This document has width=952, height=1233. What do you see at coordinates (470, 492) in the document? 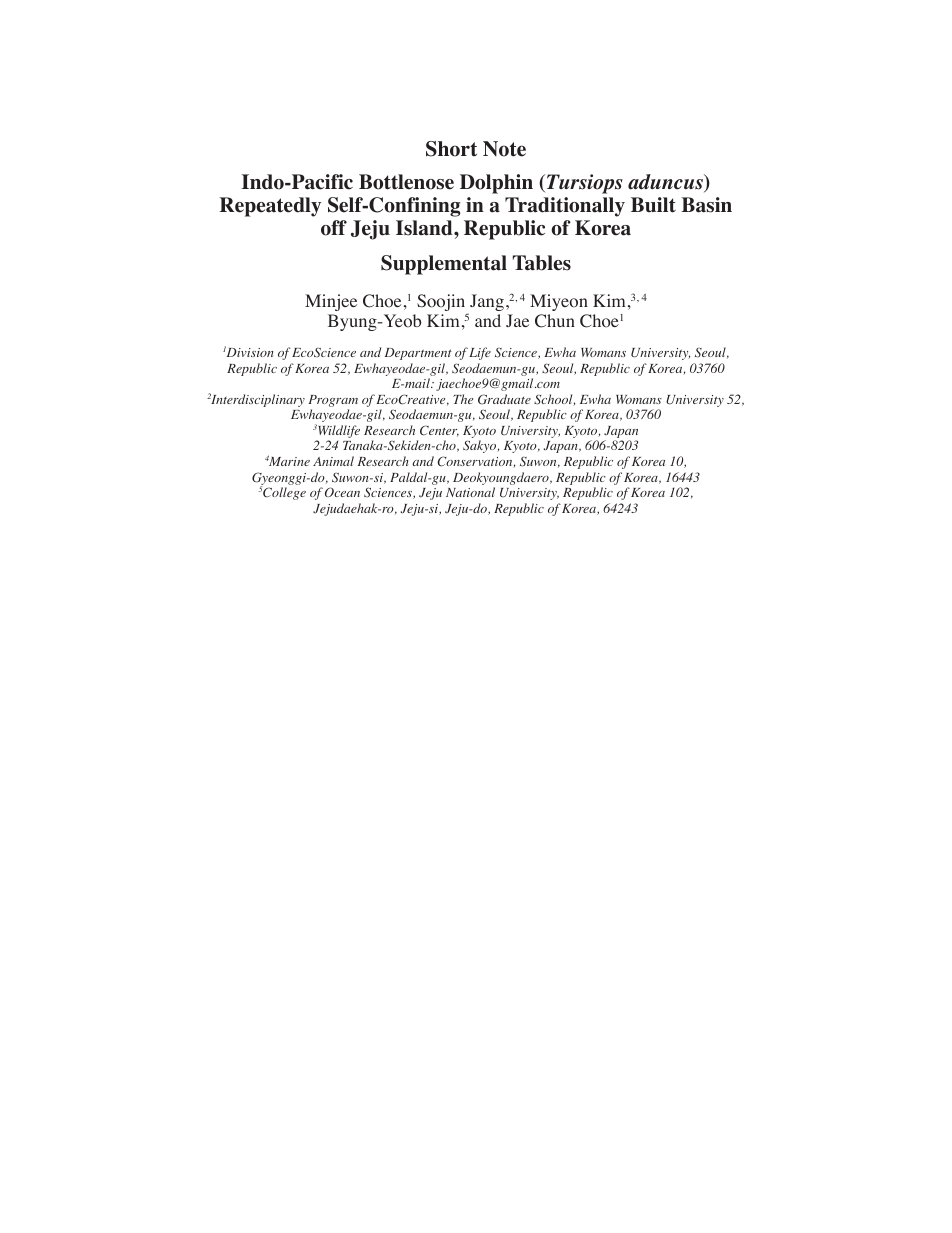
I see `National` at bounding box center [470, 492].
